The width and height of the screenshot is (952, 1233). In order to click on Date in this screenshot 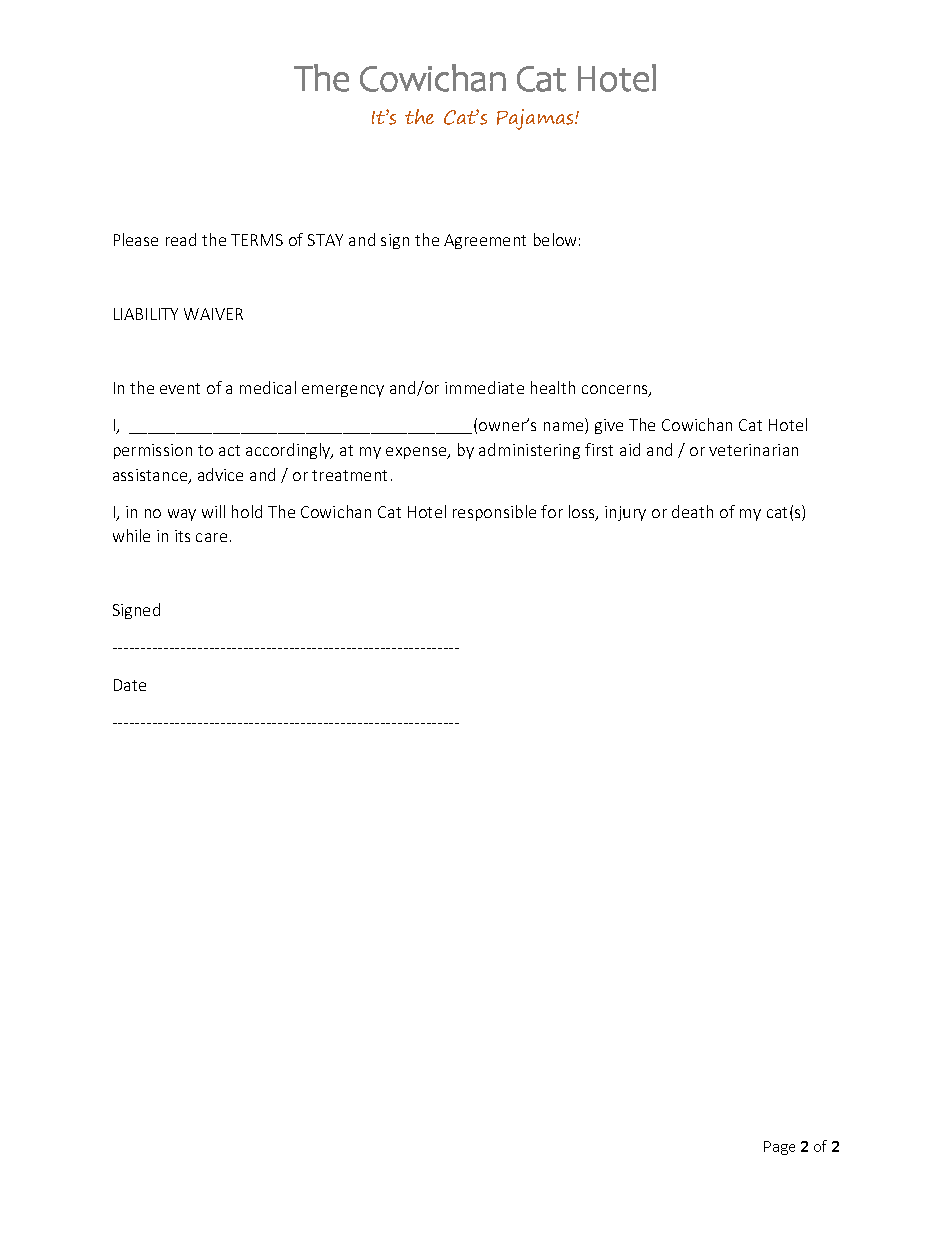, I will do `click(130, 685)`.
